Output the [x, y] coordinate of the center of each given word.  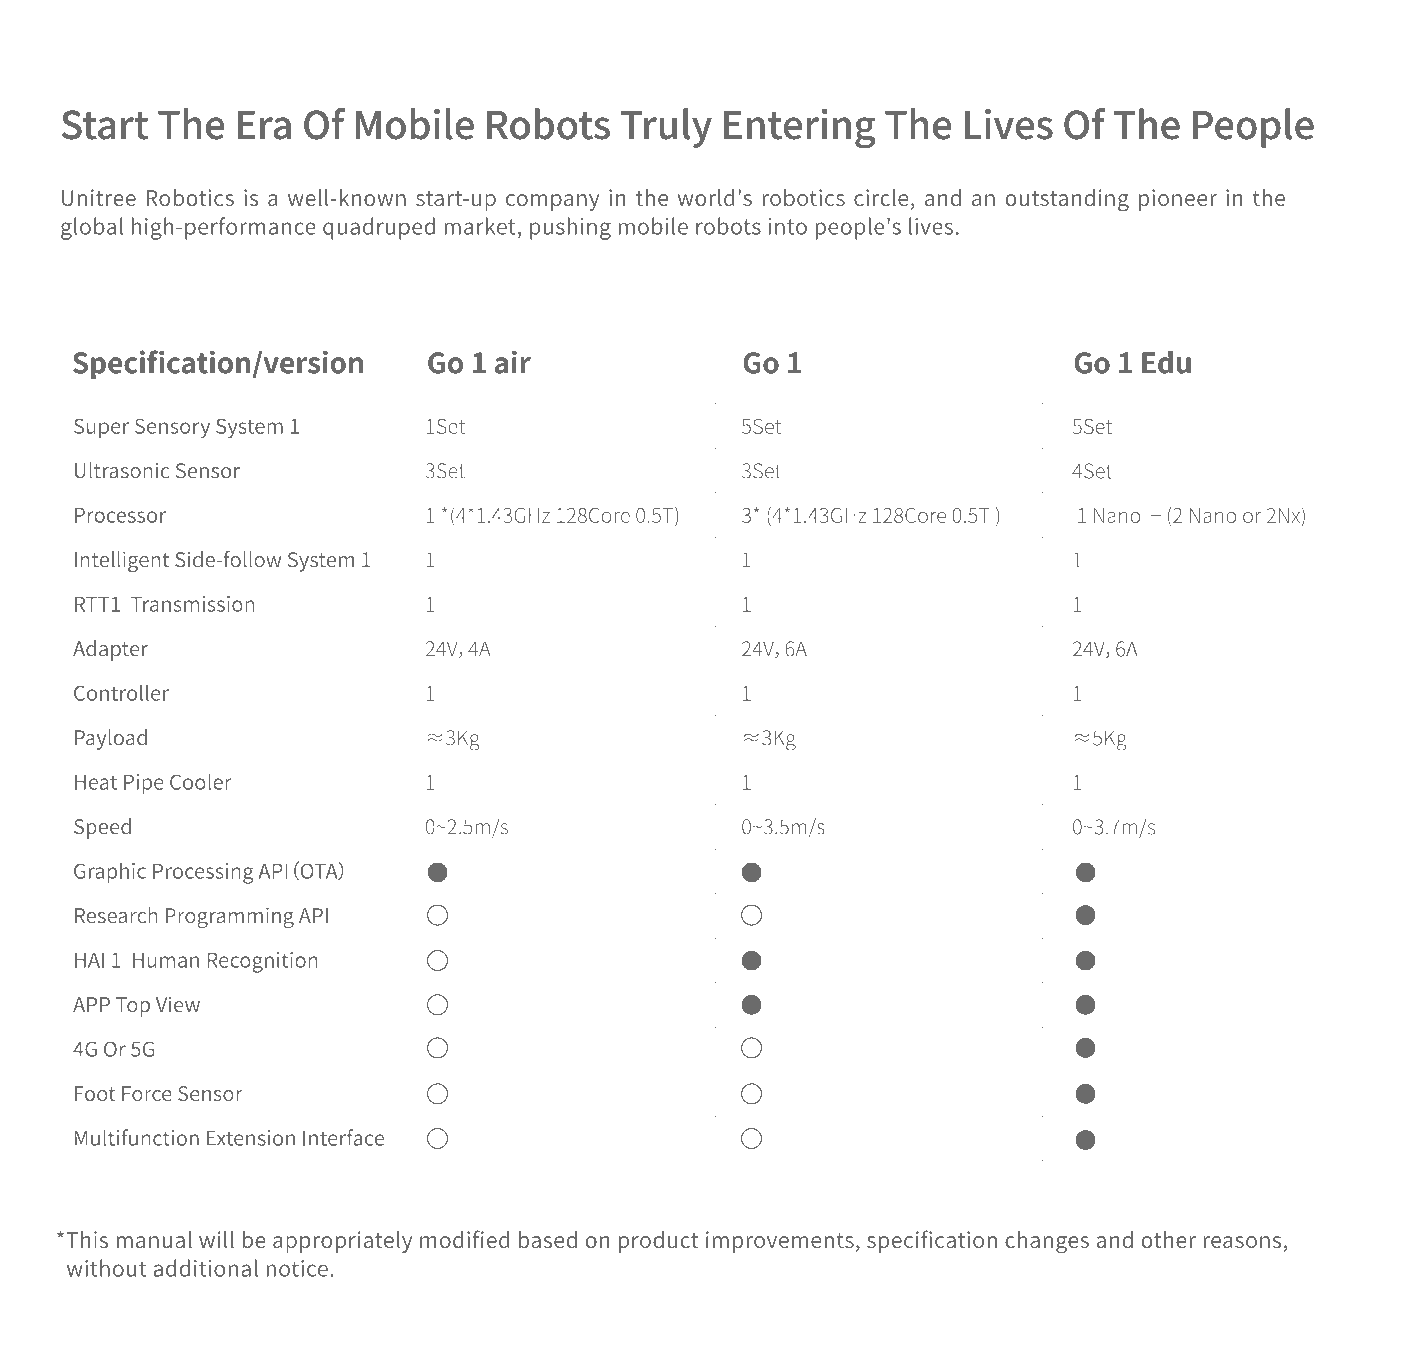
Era [264, 125]
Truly [666, 128]
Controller [121, 692]
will [216, 1239]
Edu [1166, 362]
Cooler [201, 781]
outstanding [1067, 200]
